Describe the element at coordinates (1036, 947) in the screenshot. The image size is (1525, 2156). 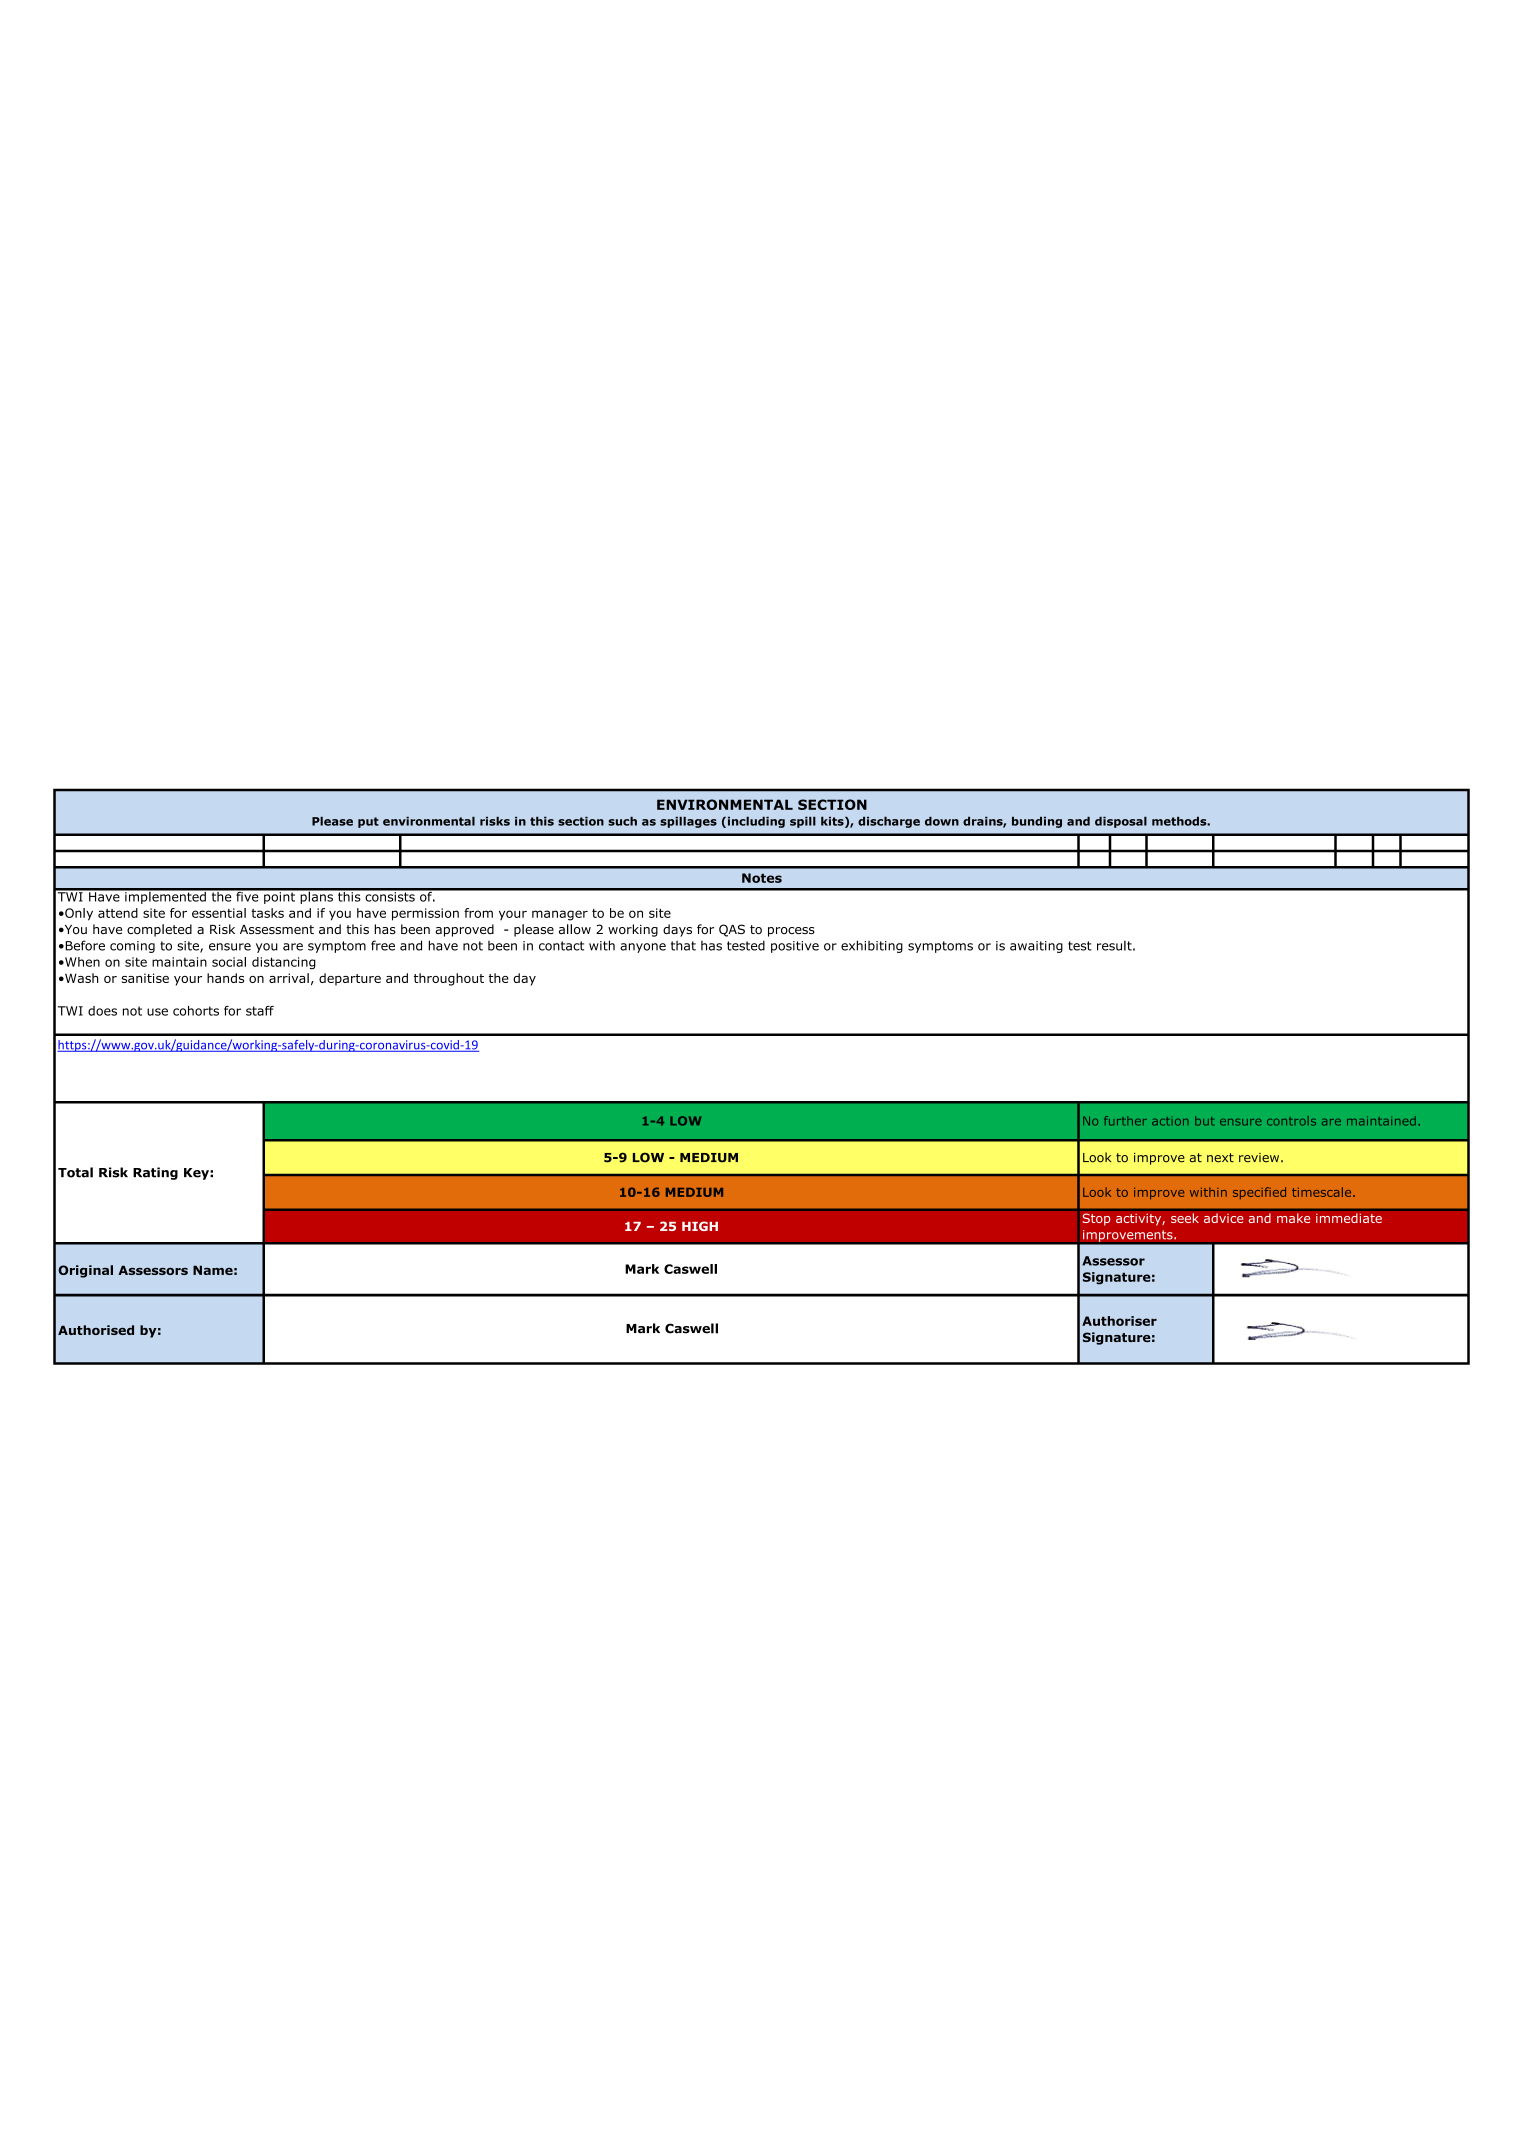
I see `awaiting` at that location.
